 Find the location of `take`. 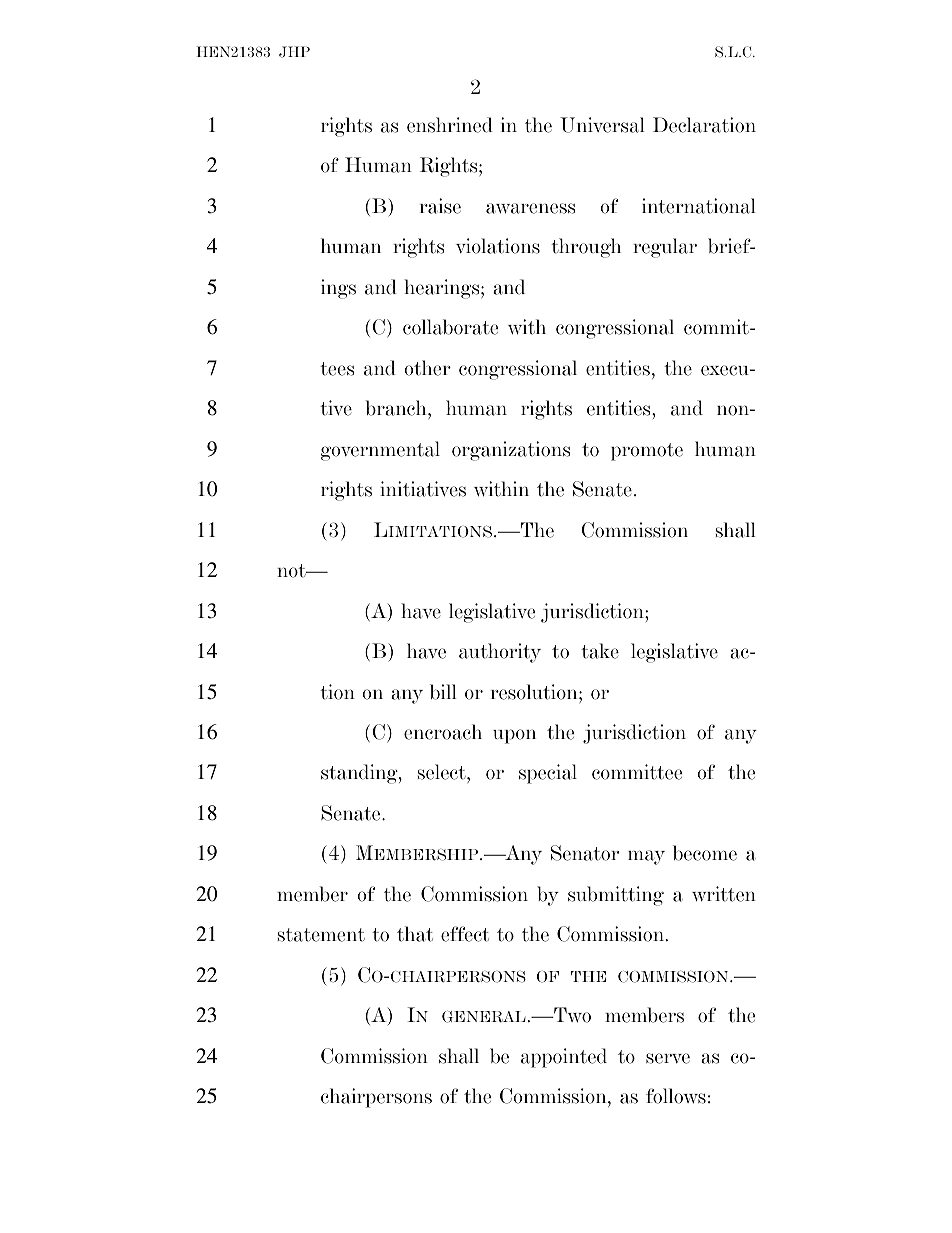

take is located at coordinates (600, 651).
